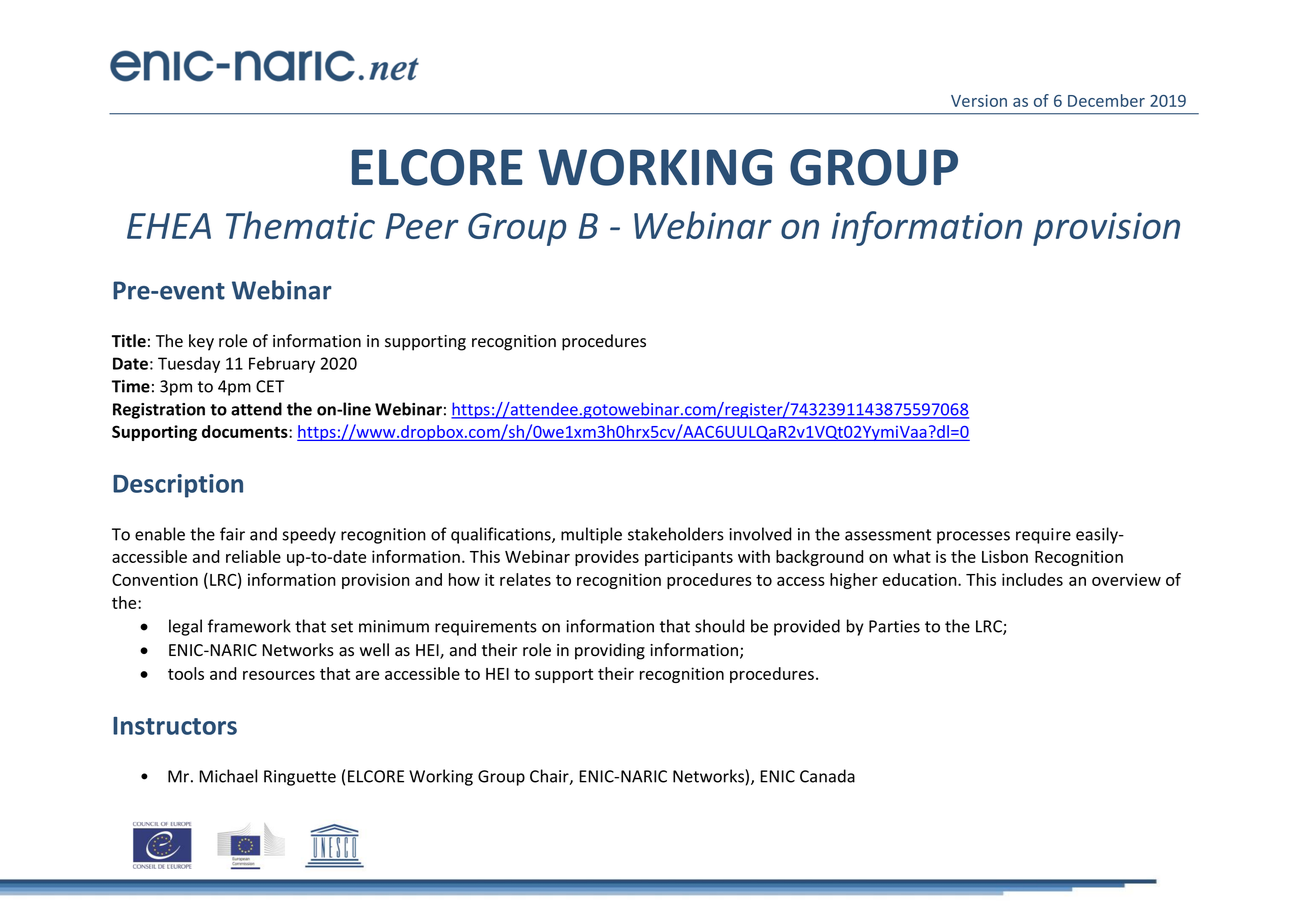 The image size is (1308, 924). Describe the element at coordinates (979, 100) in the document. I see `Version` at that location.
